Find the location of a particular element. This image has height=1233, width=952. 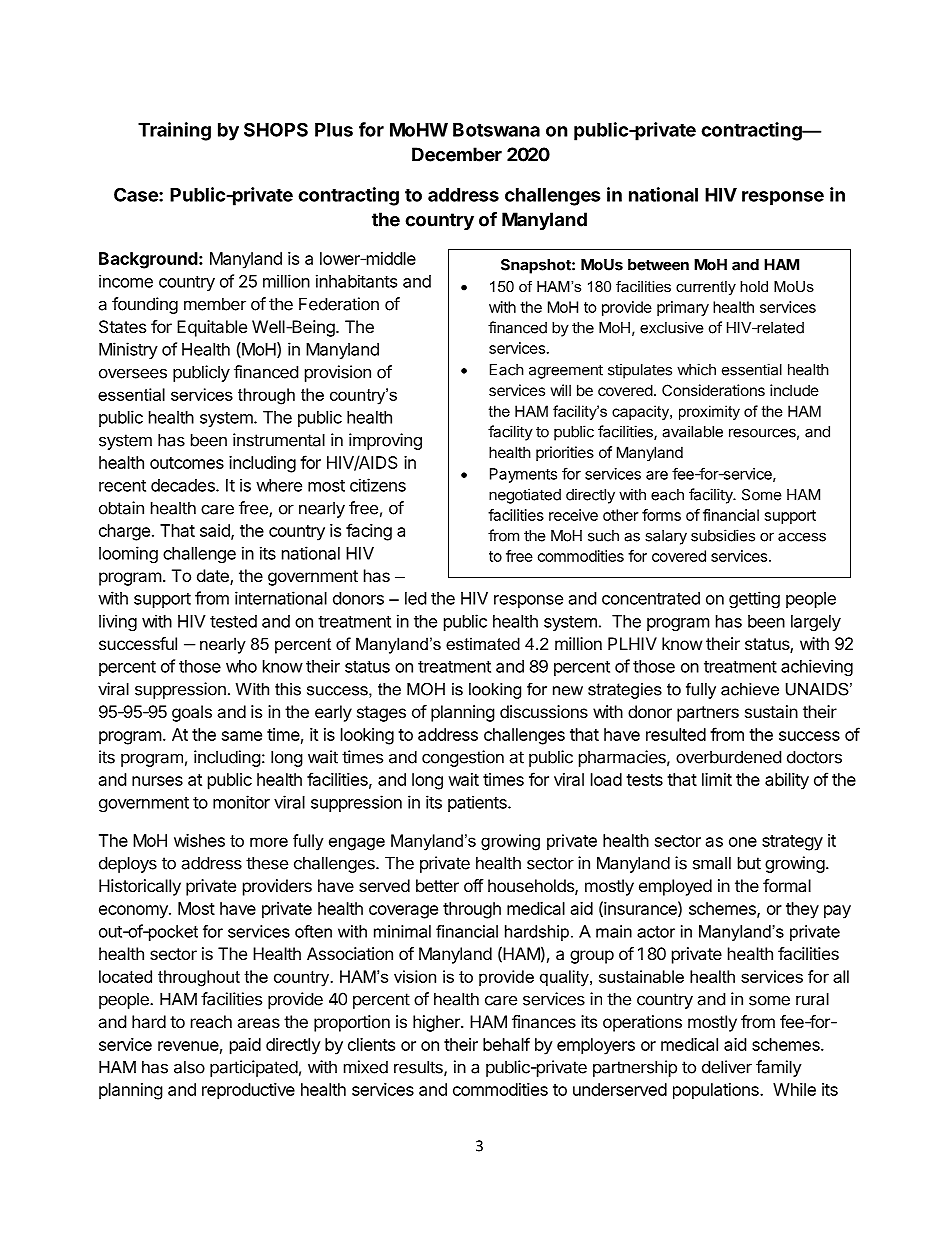

getting is located at coordinates (754, 599).
